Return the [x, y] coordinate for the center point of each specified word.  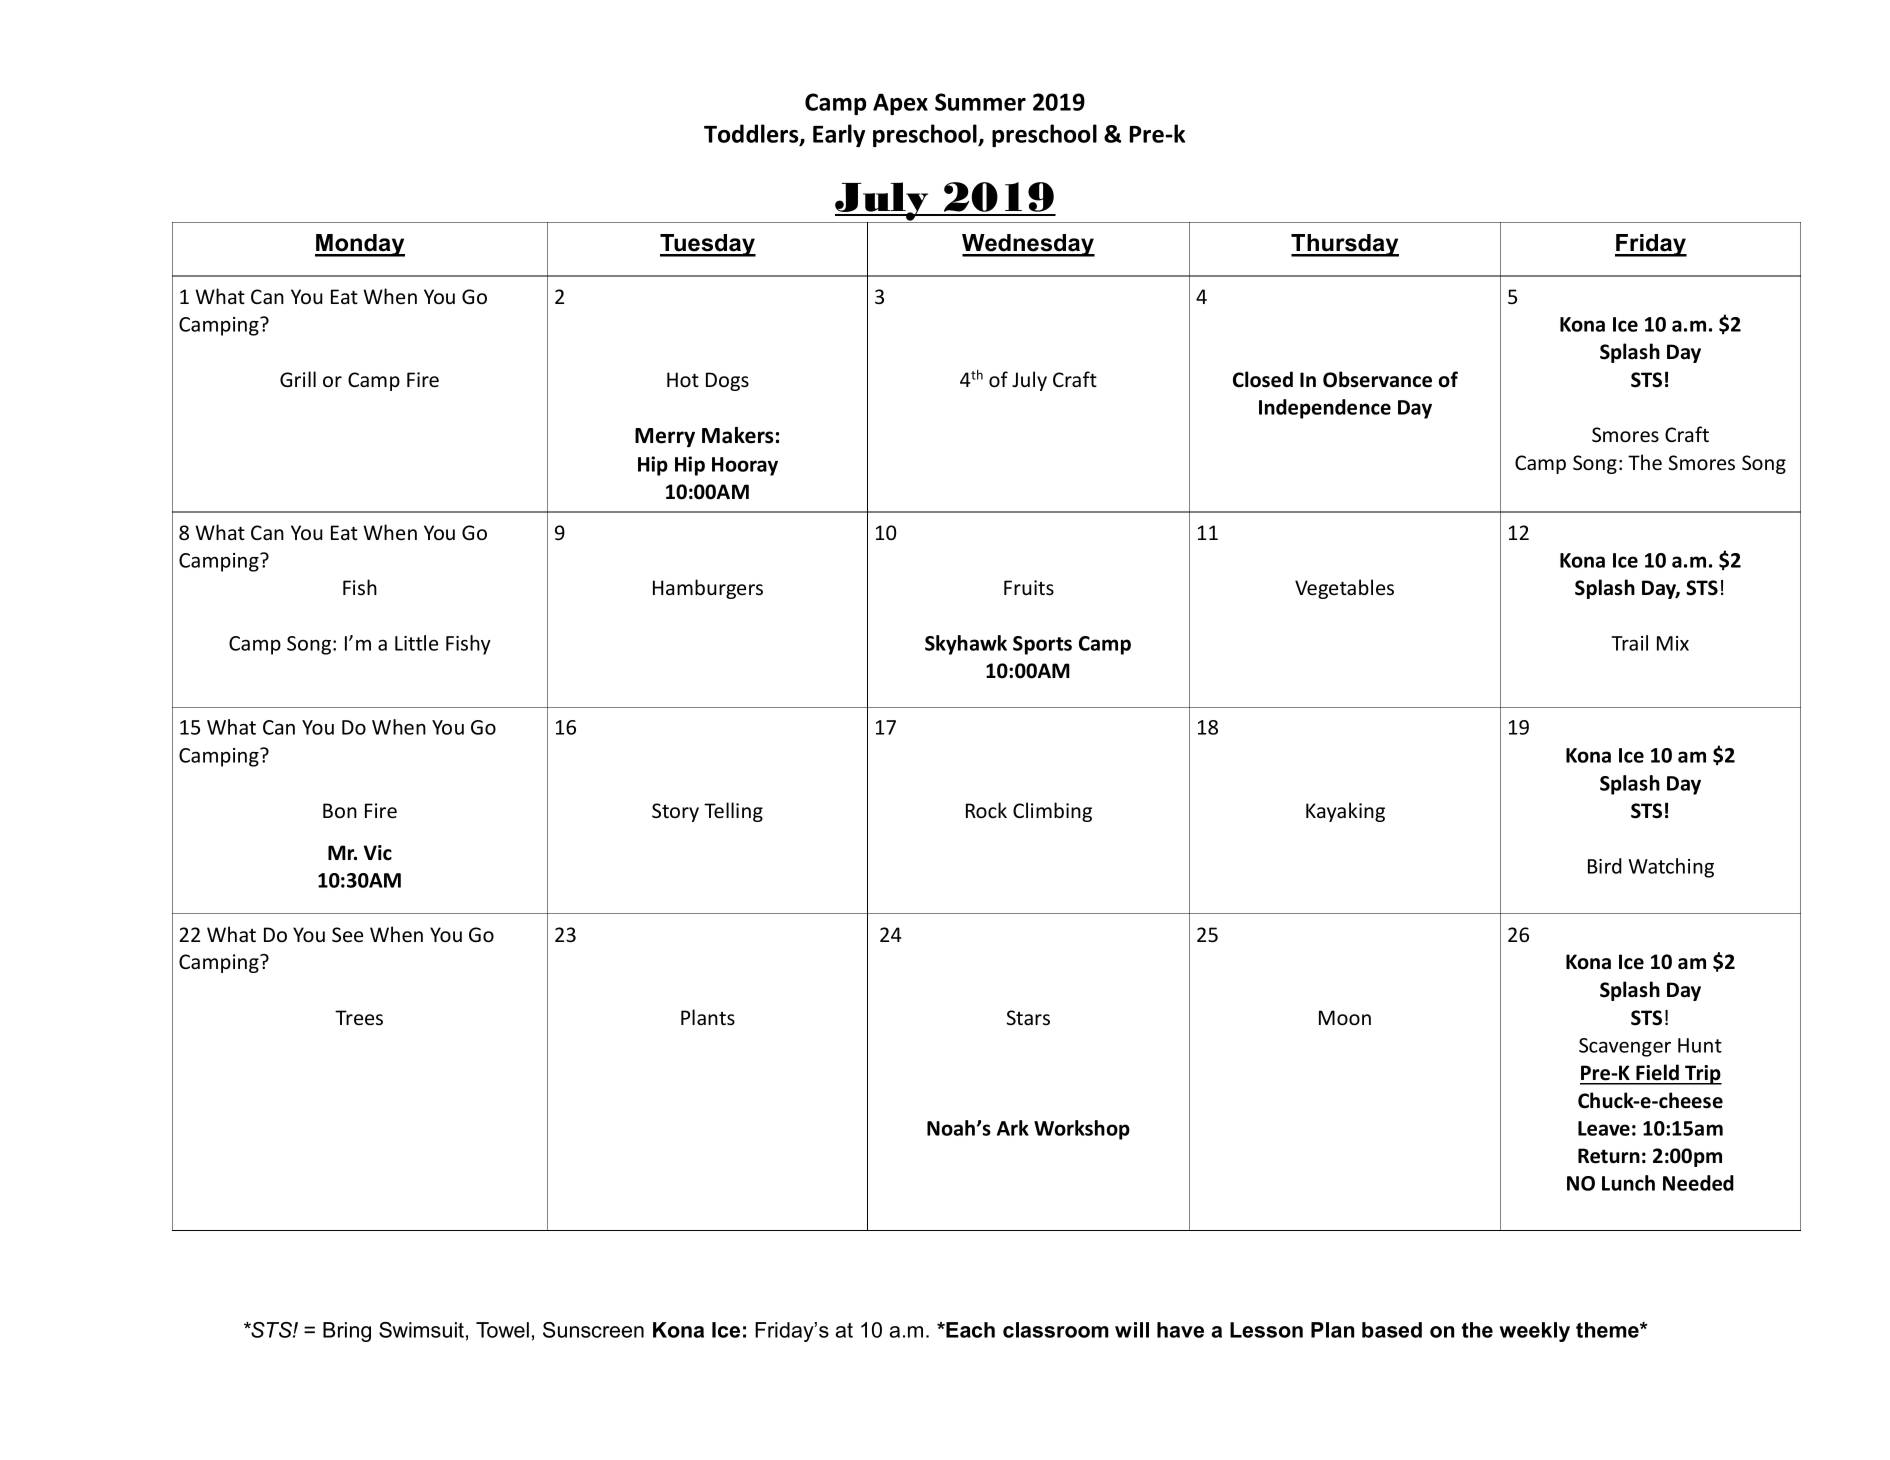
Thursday [1345, 245]
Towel [502, 1330]
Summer [980, 102]
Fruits [1029, 588]
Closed [1263, 379]
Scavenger [1625, 1047]
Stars [1028, 1017]
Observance [1377, 379]
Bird [1605, 866]
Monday [360, 245]
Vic [378, 853]
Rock [986, 810]
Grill [298, 379]
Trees [359, 1017]
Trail [1629, 643]
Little [416, 643]
